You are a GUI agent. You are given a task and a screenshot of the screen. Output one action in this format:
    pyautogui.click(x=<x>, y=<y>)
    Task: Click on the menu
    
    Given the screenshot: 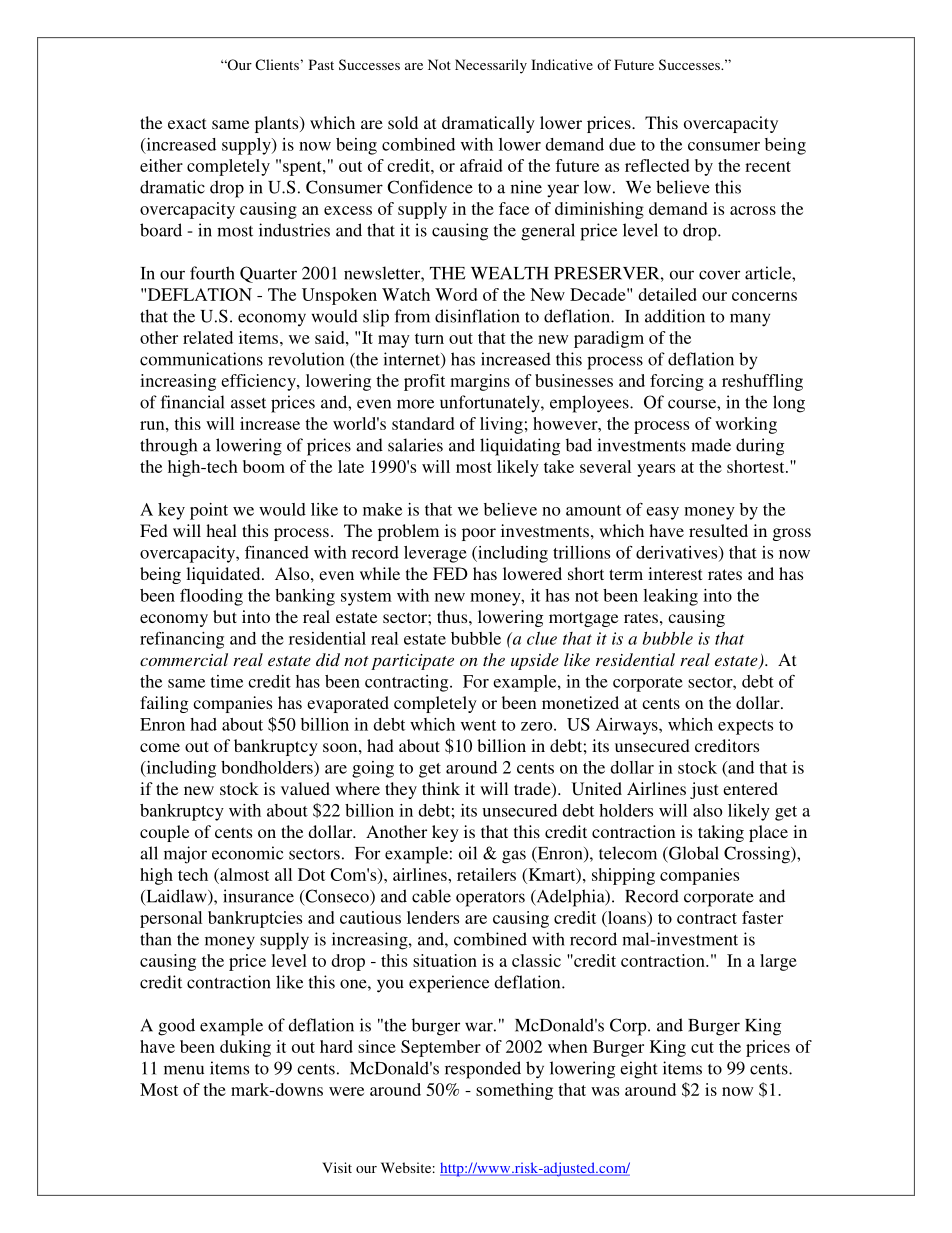 What is the action you would take?
    pyautogui.click(x=184, y=1070)
